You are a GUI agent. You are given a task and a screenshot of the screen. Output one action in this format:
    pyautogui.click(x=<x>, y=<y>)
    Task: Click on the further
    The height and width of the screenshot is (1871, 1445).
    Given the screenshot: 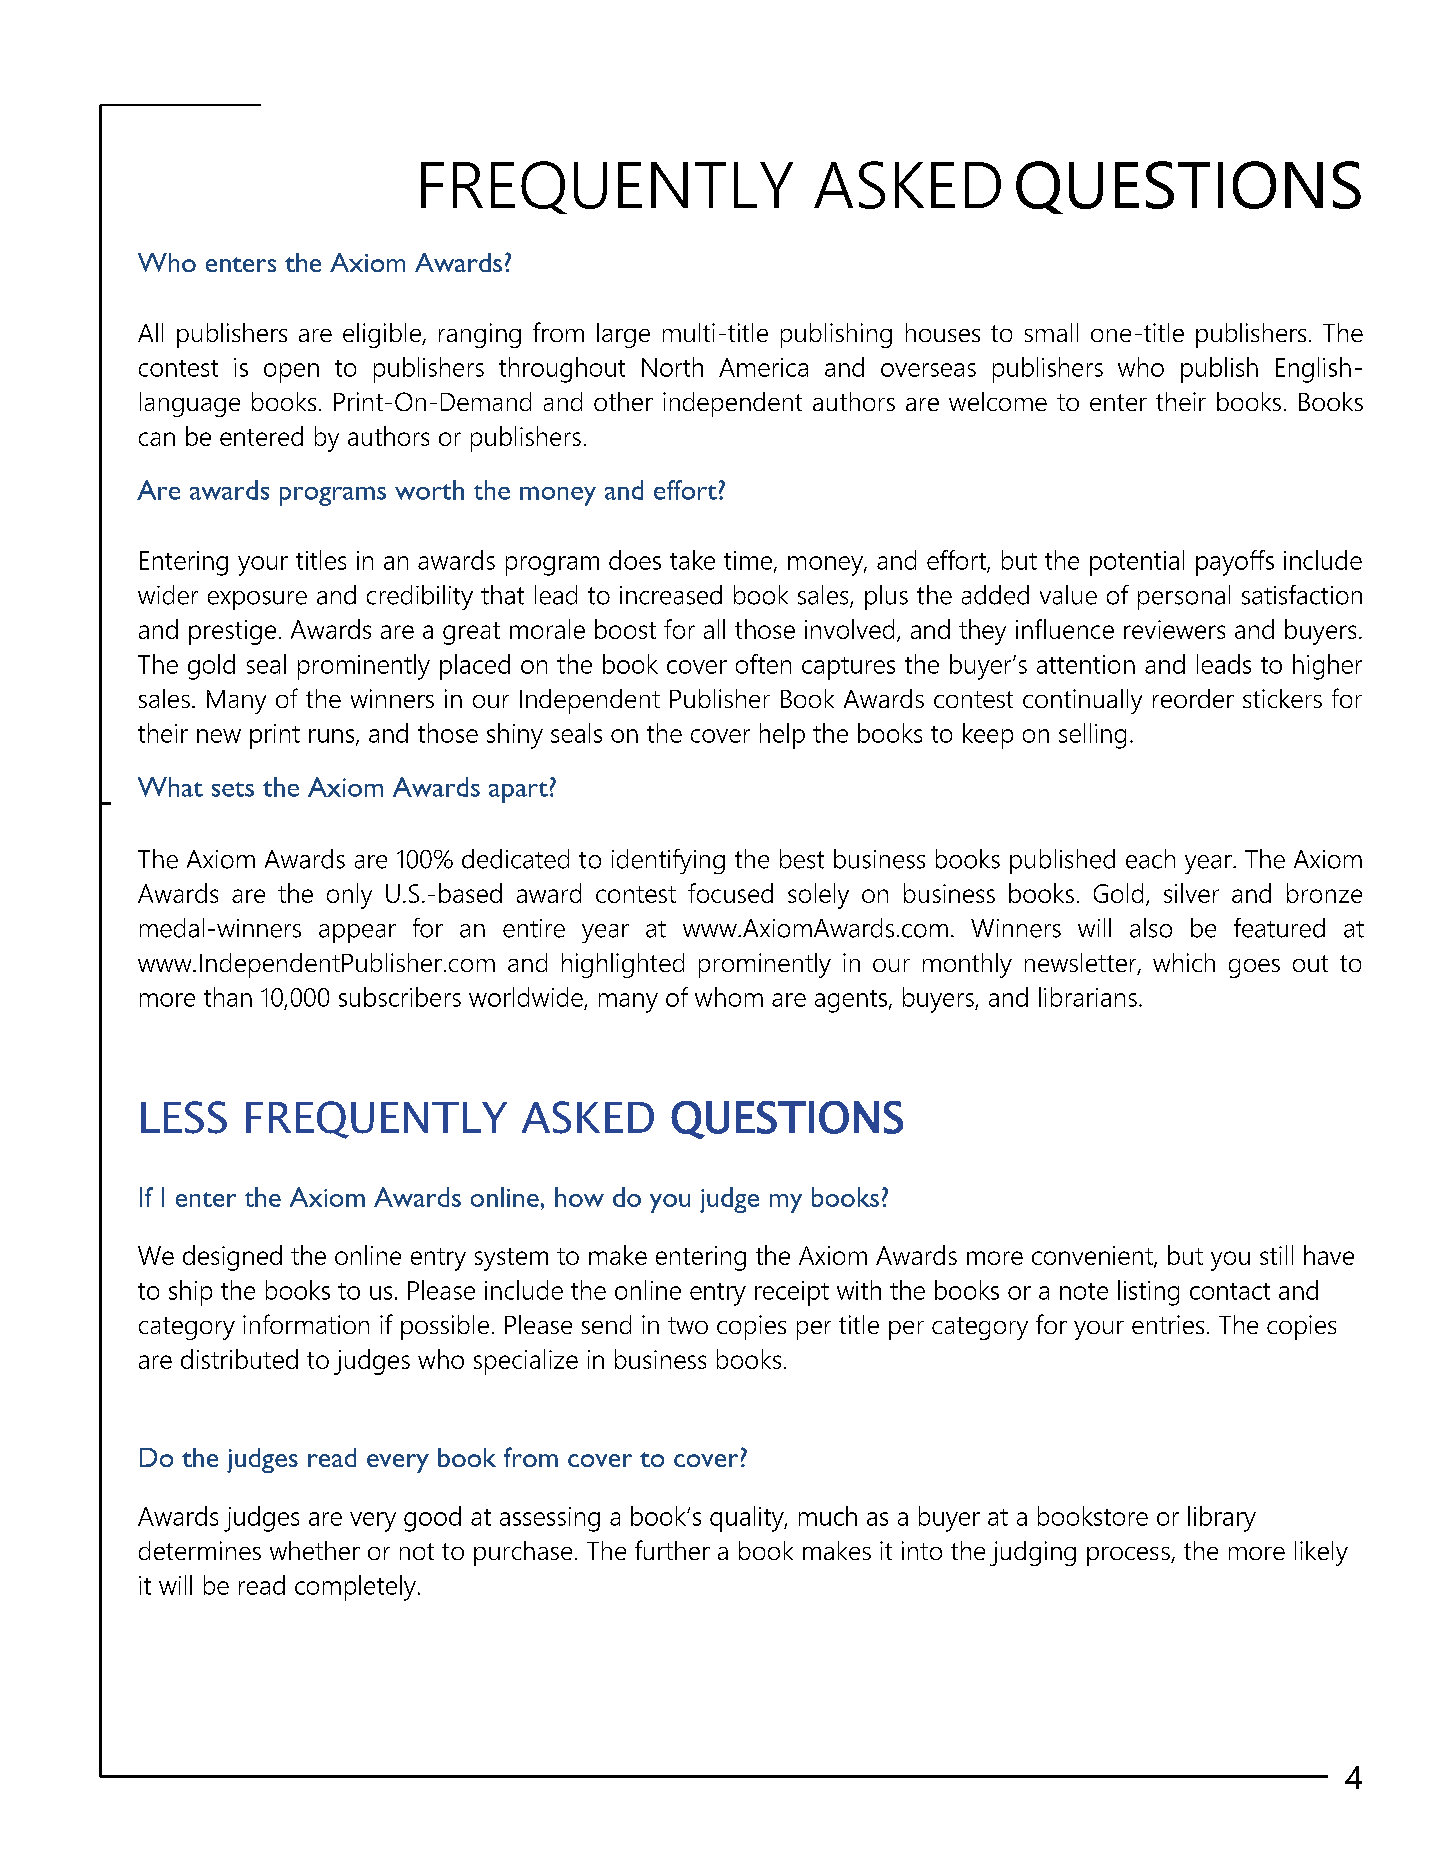 What is the action you would take?
    pyautogui.click(x=672, y=1550)
